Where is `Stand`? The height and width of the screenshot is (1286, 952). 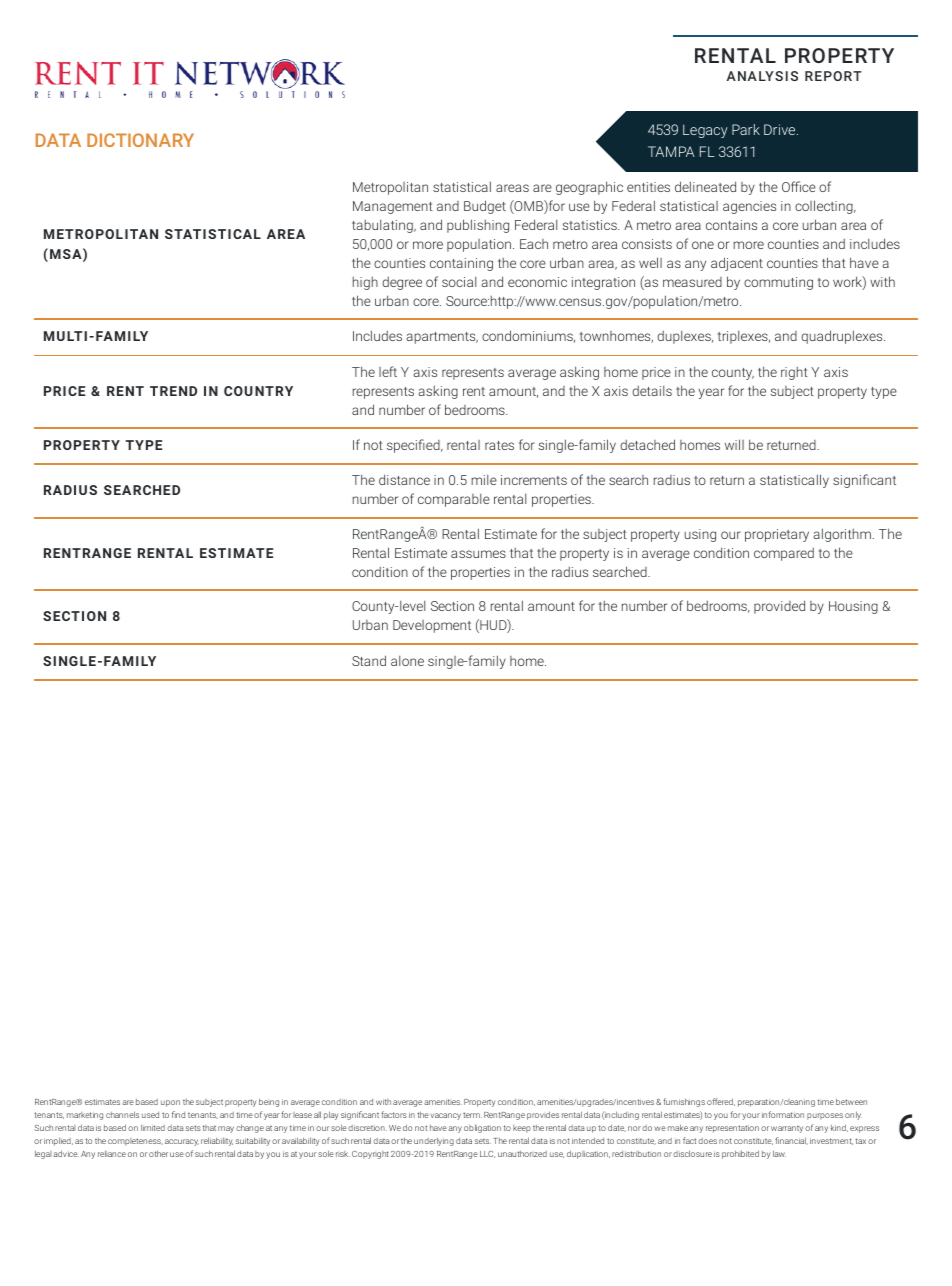 Stand is located at coordinates (369, 660).
